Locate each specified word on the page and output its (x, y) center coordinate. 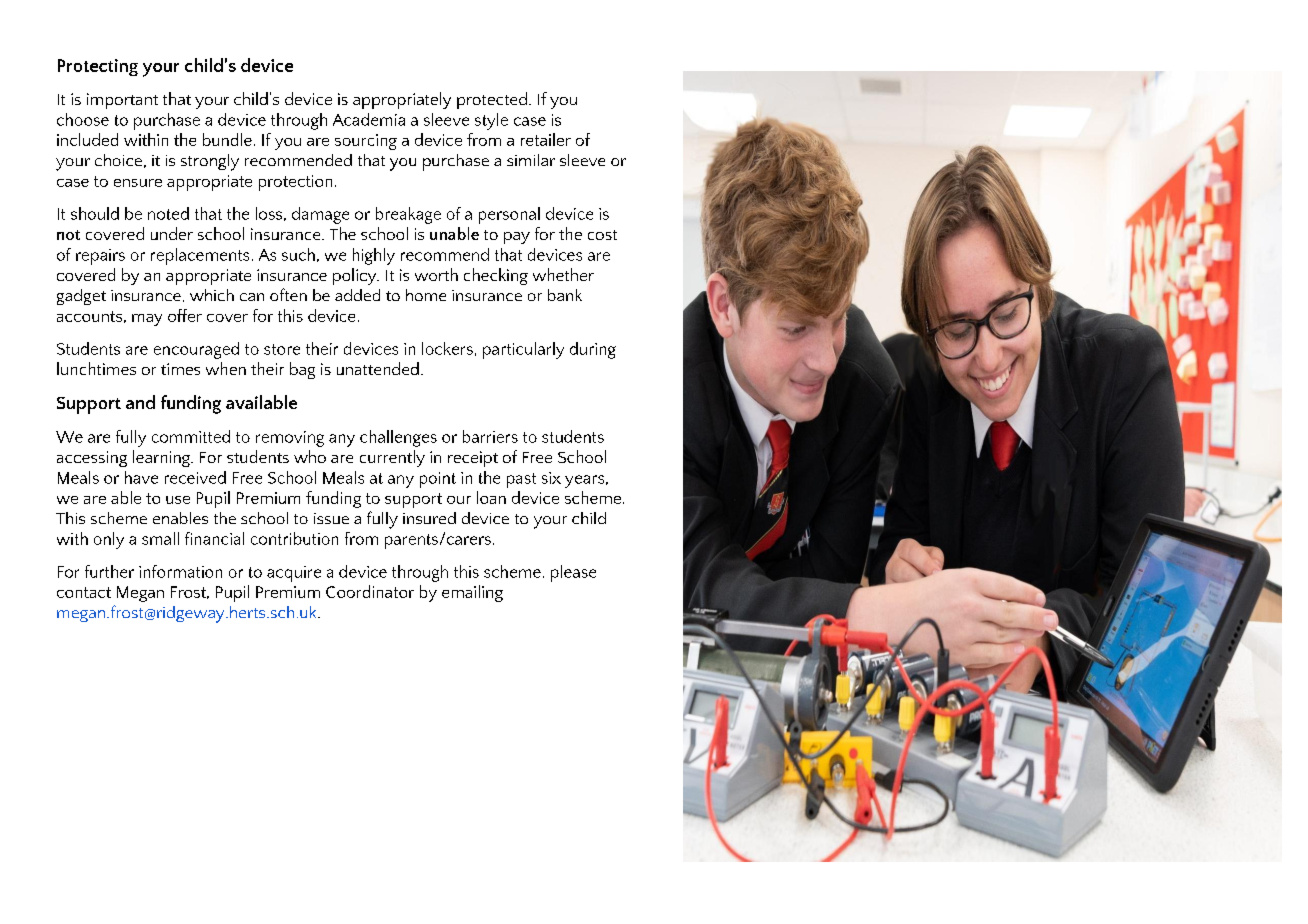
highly (374, 256)
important (122, 101)
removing (290, 439)
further (109, 571)
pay (517, 238)
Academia (369, 119)
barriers (490, 436)
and (140, 402)
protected (492, 100)
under (172, 233)
